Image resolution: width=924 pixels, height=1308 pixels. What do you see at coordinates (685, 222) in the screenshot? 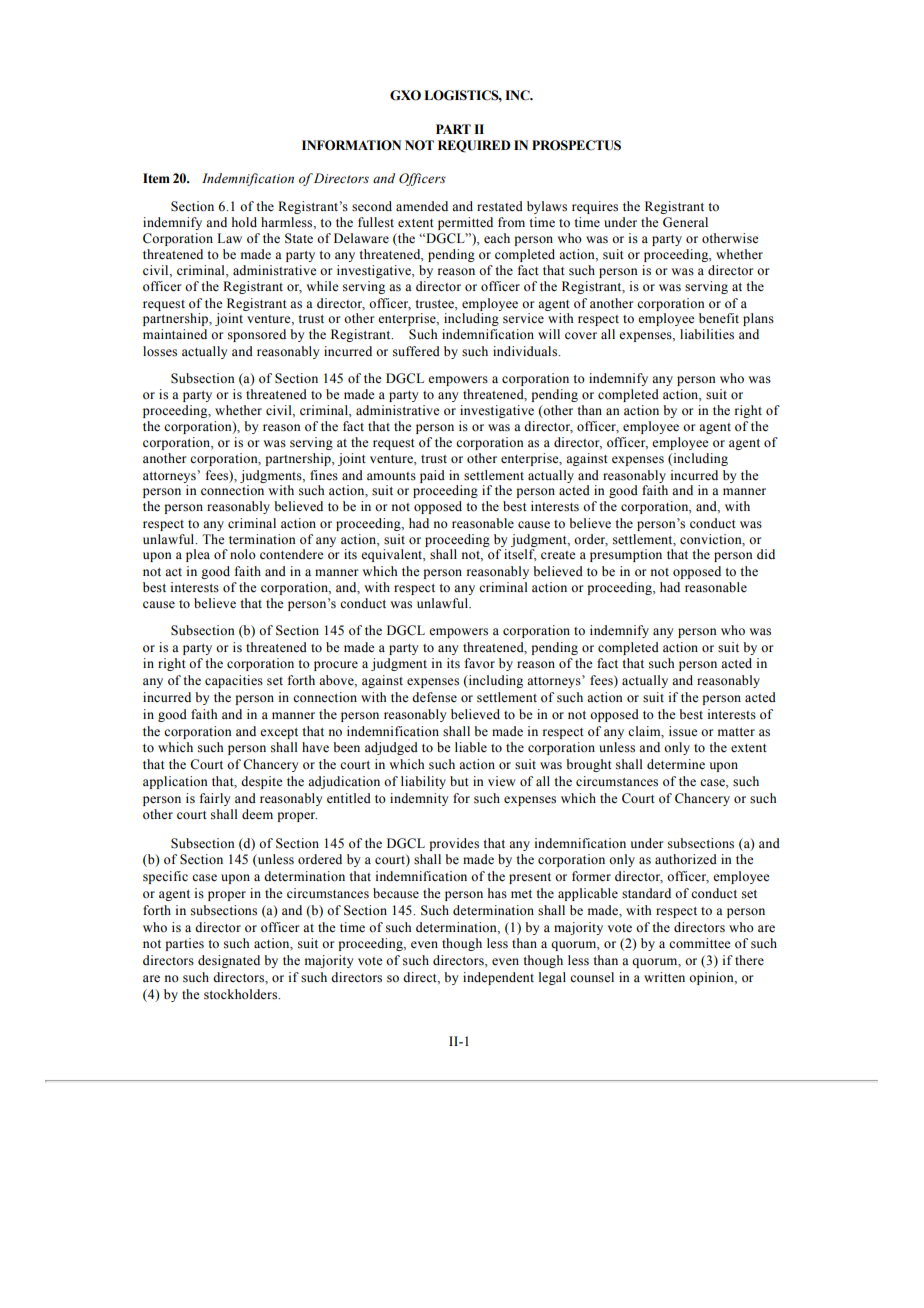
I see `General` at bounding box center [685, 222].
